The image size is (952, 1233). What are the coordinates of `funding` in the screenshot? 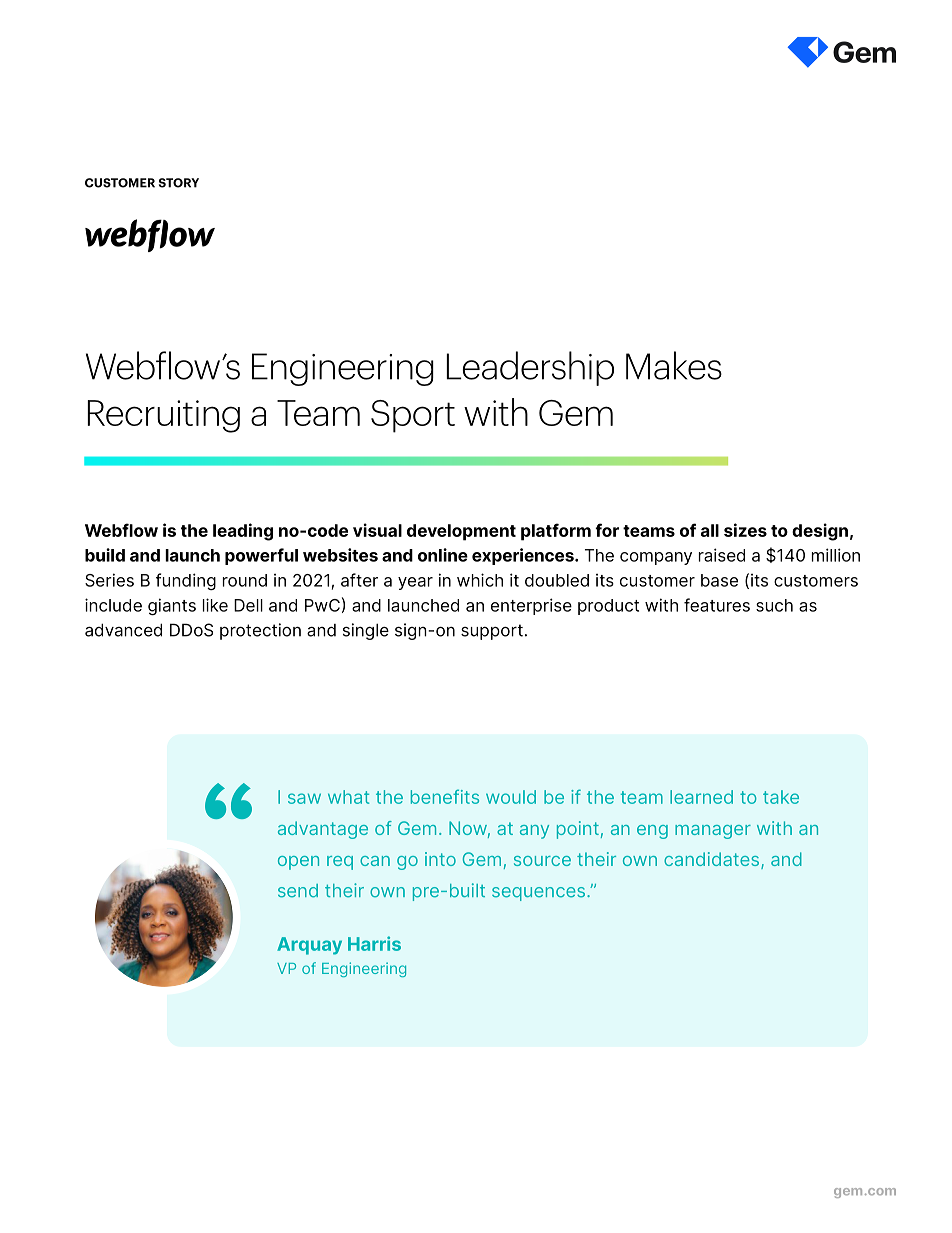 It's located at (186, 581).
